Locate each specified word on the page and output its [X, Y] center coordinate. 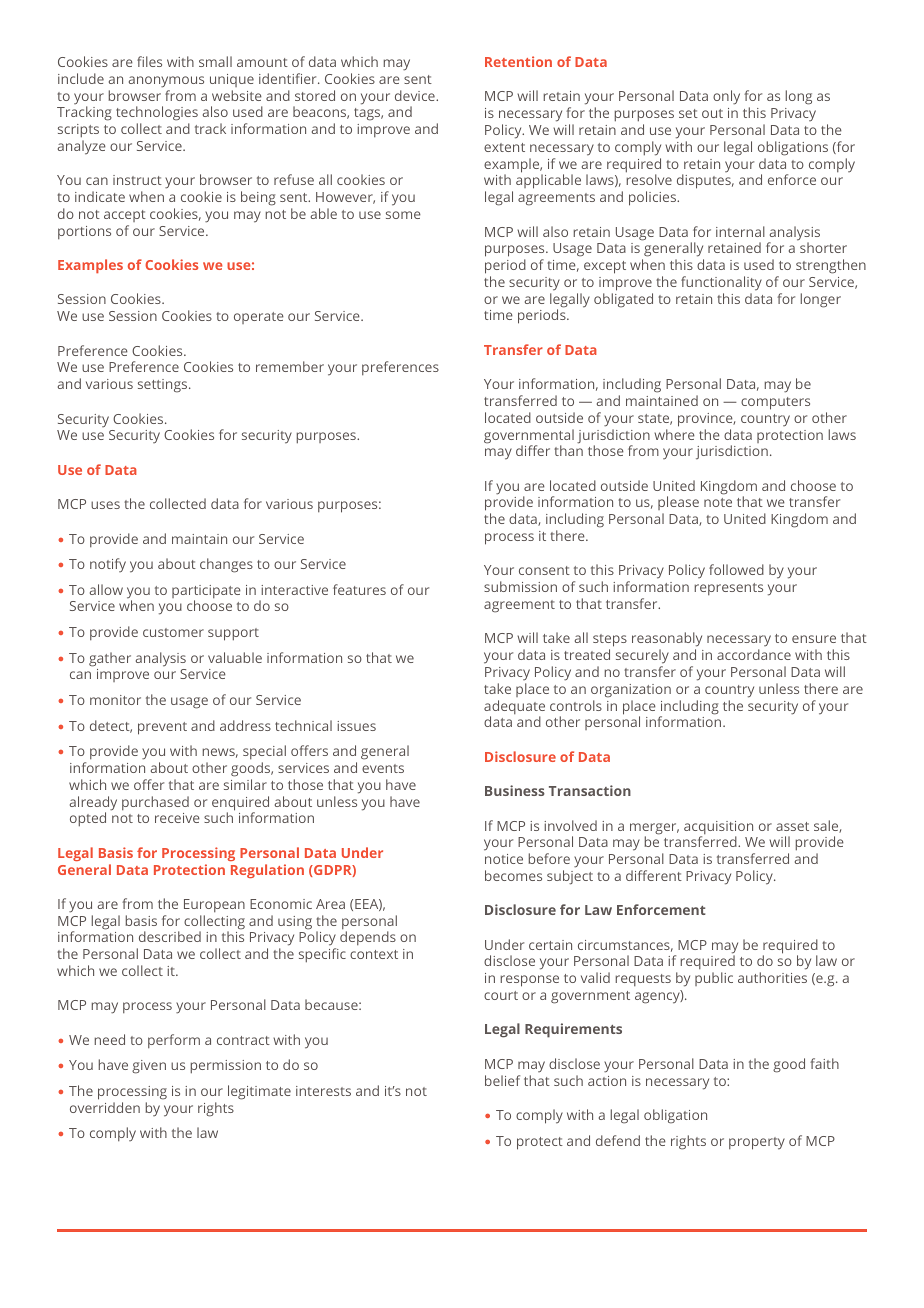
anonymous [166, 82]
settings [164, 386]
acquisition [718, 829]
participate [206, 593]
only [726, 97]
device [416, 95]
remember [290, 366]
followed [736, 569]
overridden [105, 1107]
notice [504, 859]
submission [520, 586]
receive [177, 818]
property [757, 1143]
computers [775, 403]
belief [502, 1080]
